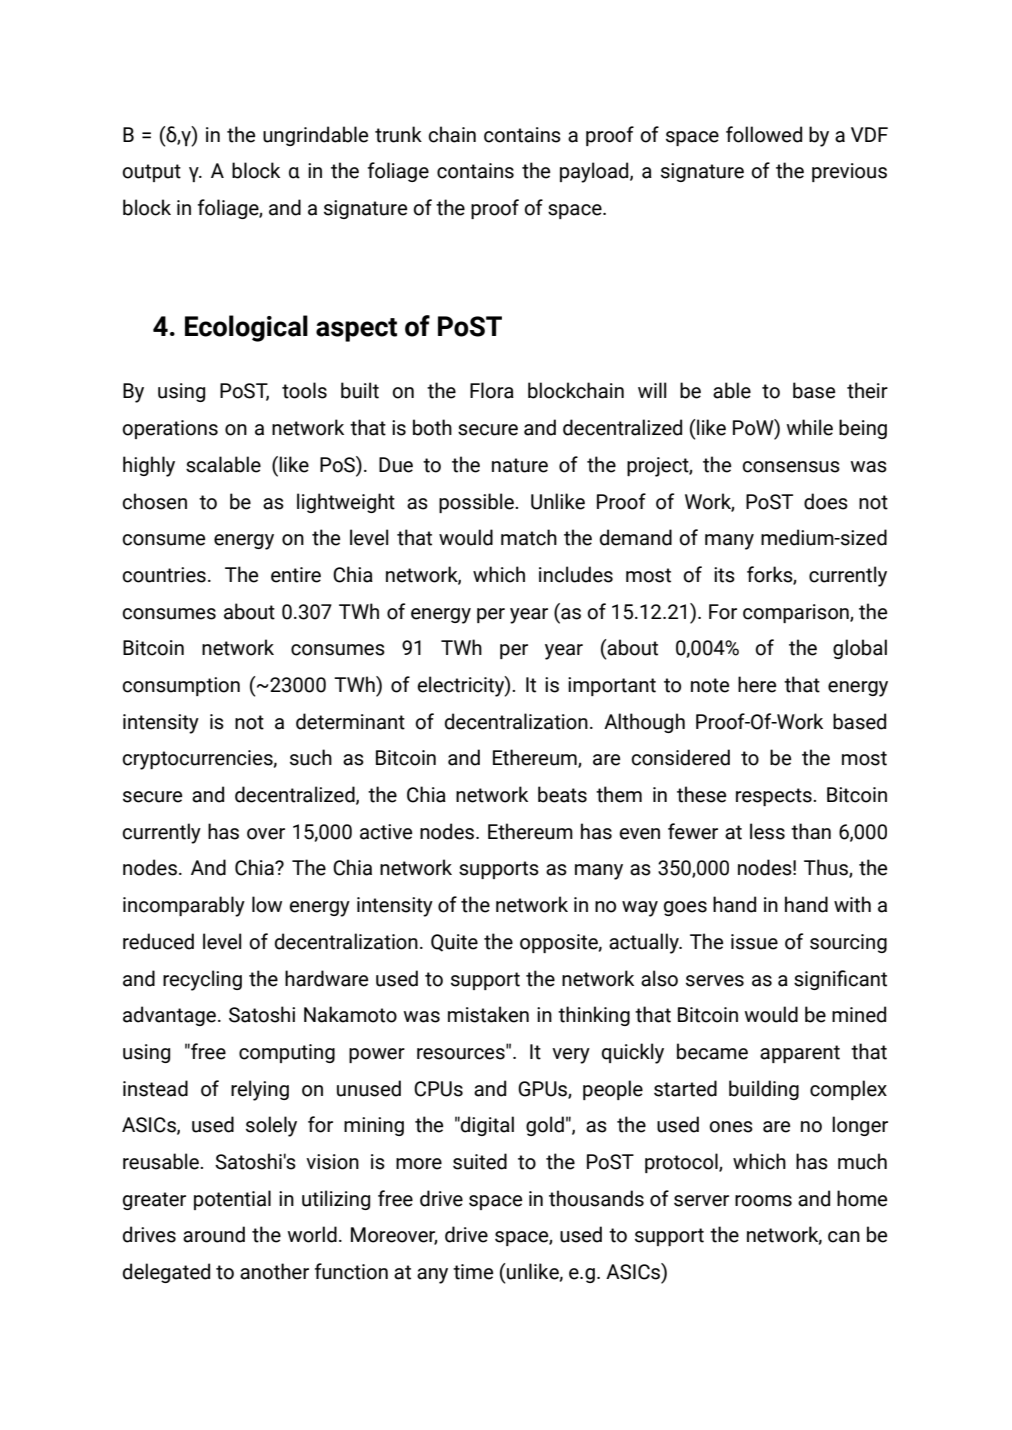  I want to click on around, so click(214, 1234).
